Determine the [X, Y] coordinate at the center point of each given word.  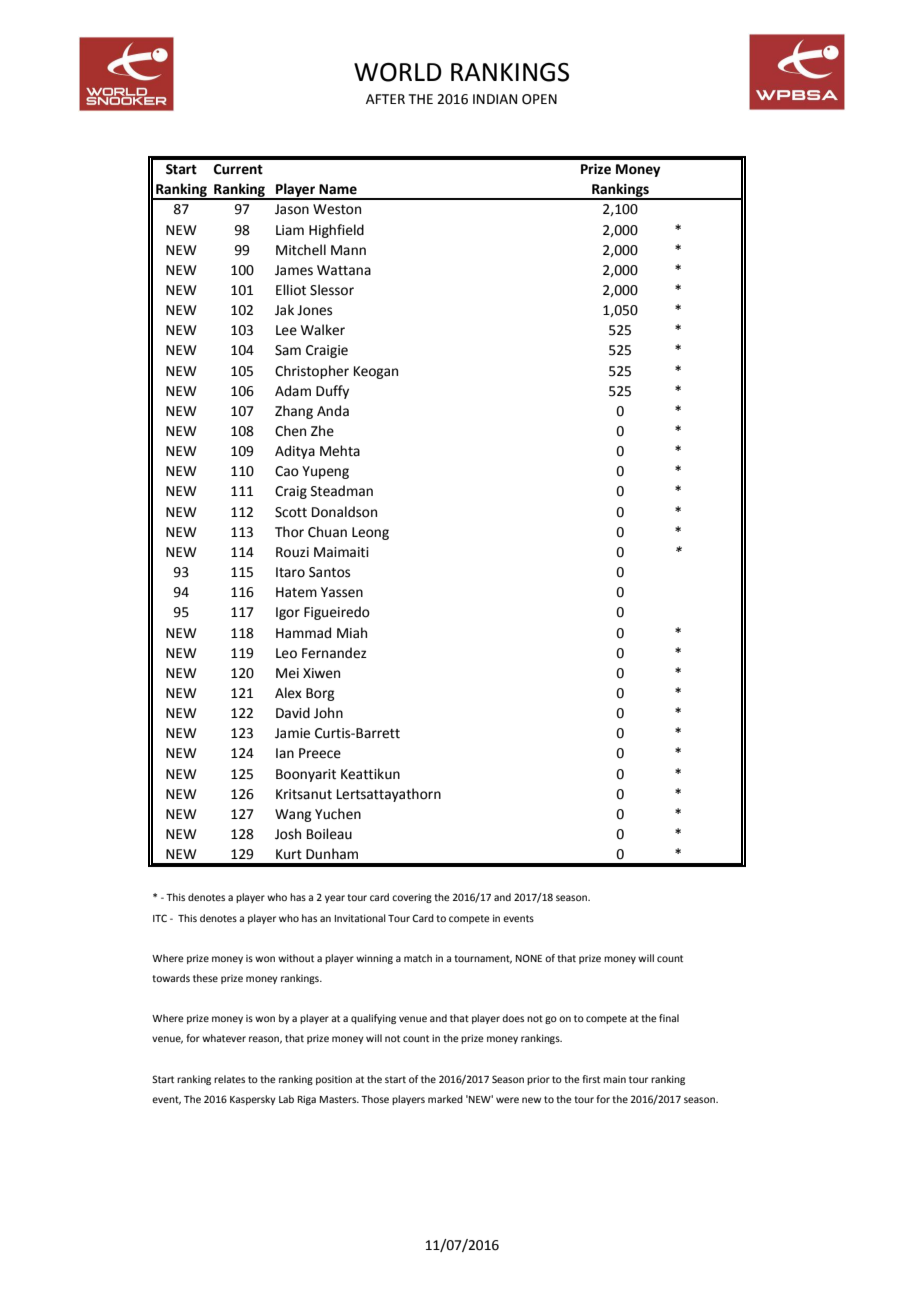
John [328, 713]
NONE [529, 958]
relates [229, 1079]
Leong [370, 533]
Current [238, 169]
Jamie [292, 733]
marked [445, 1099]
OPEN [539, 99]
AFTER [385, 99]
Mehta [340, 451]
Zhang [294, 412]
